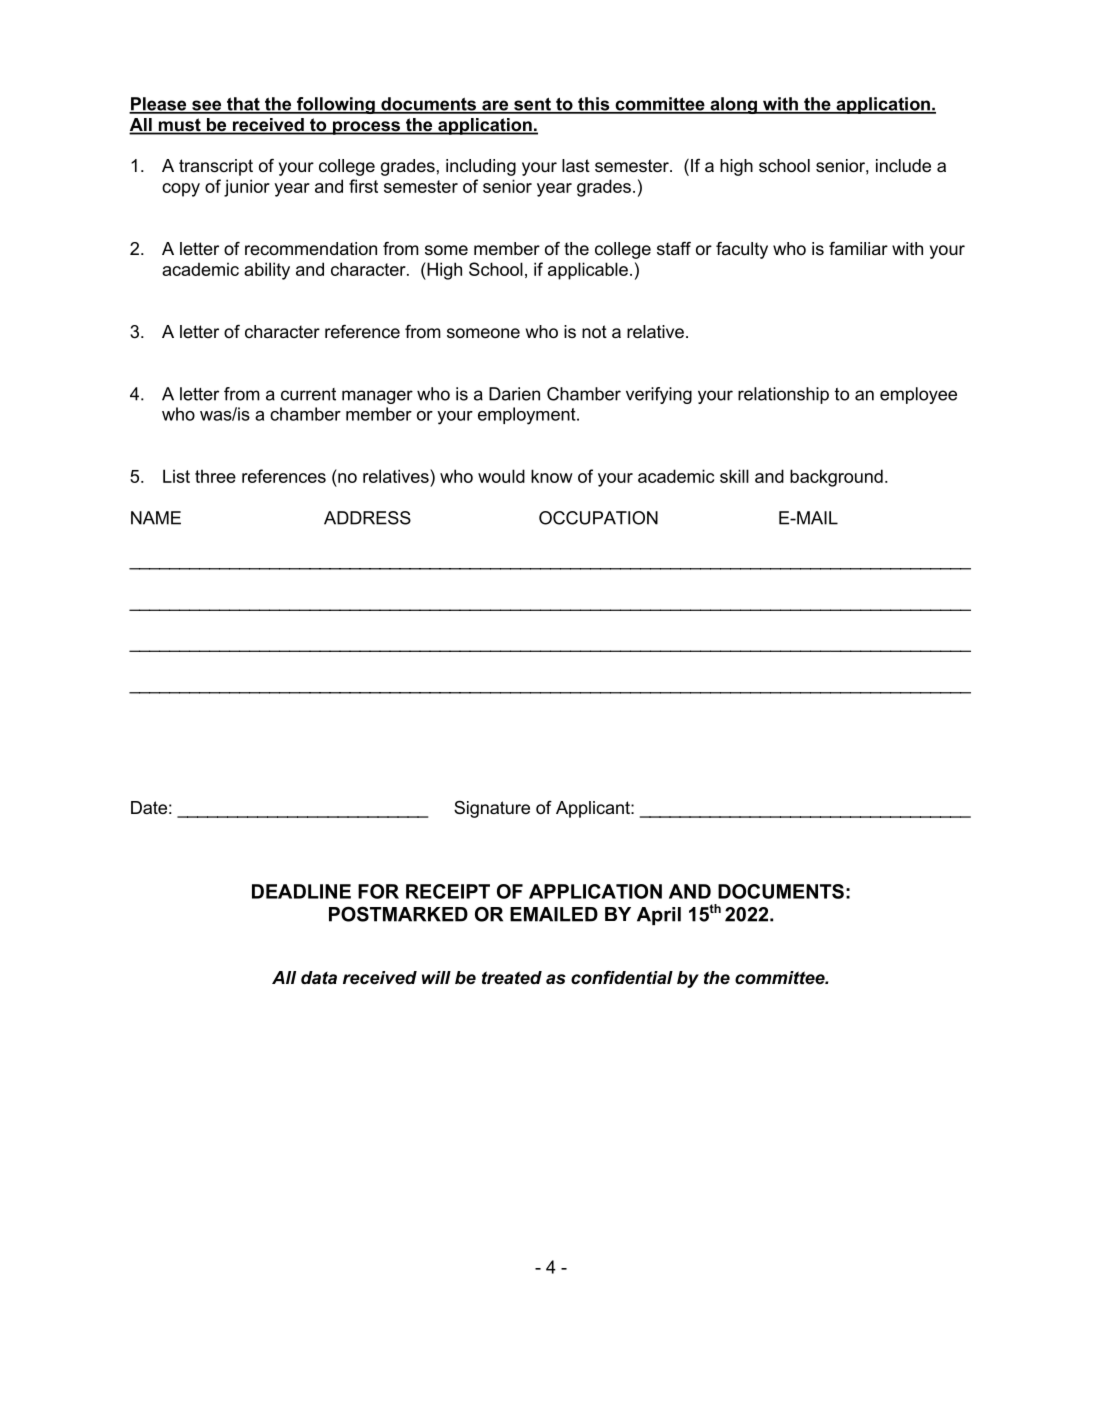 The height and width of the screenshot is (1426, 1102). What do you see at coordinates (532, 105) in the screenshot?
I see `sent` at bounding box center [532, 105].
